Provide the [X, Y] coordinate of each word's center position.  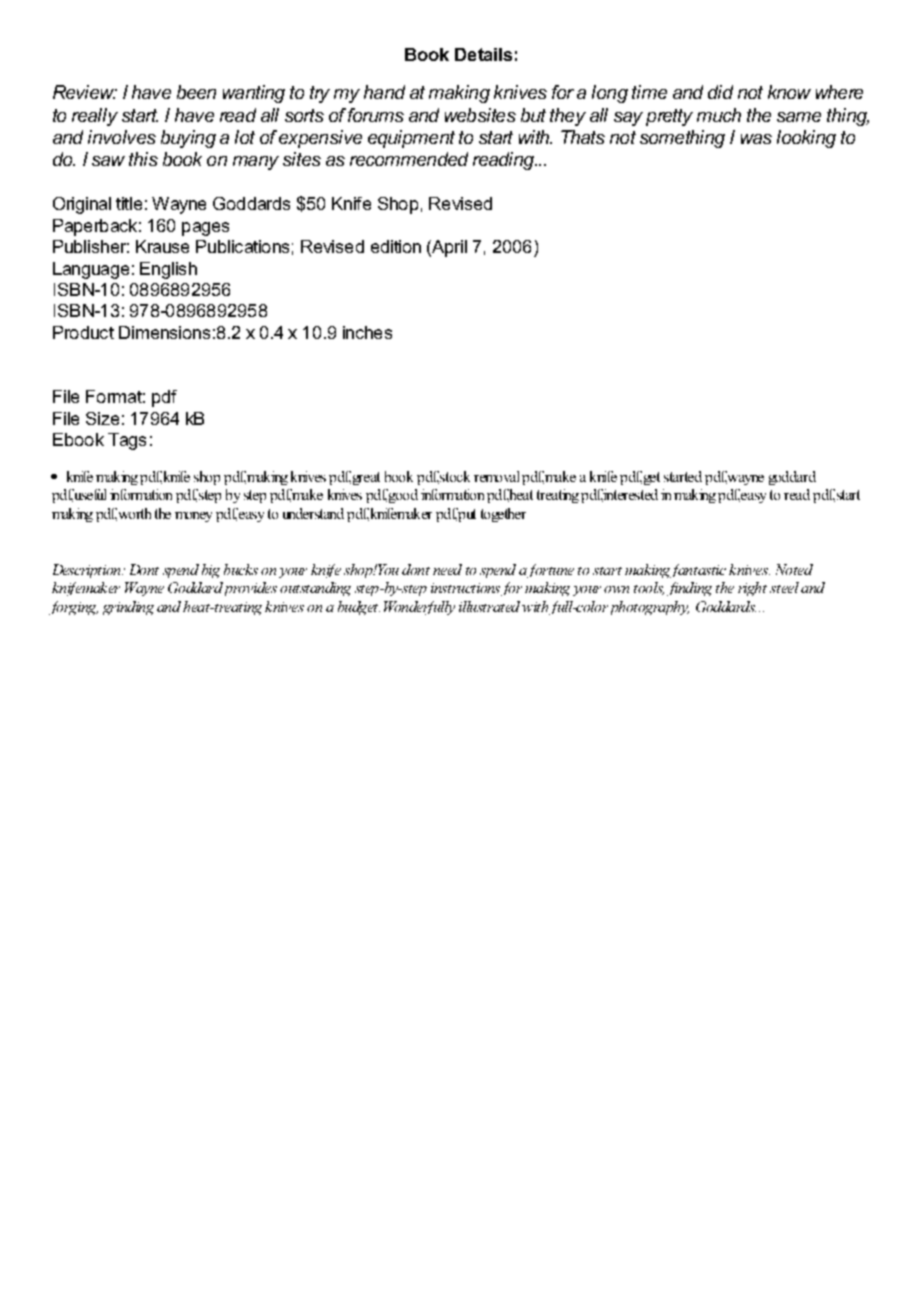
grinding [128, 608]
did [720, 92]
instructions [465, 588]
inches [367, 332]
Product [83, 332]
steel [784, 587]
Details [483, 54]
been [196, 92]
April [448, 248]
